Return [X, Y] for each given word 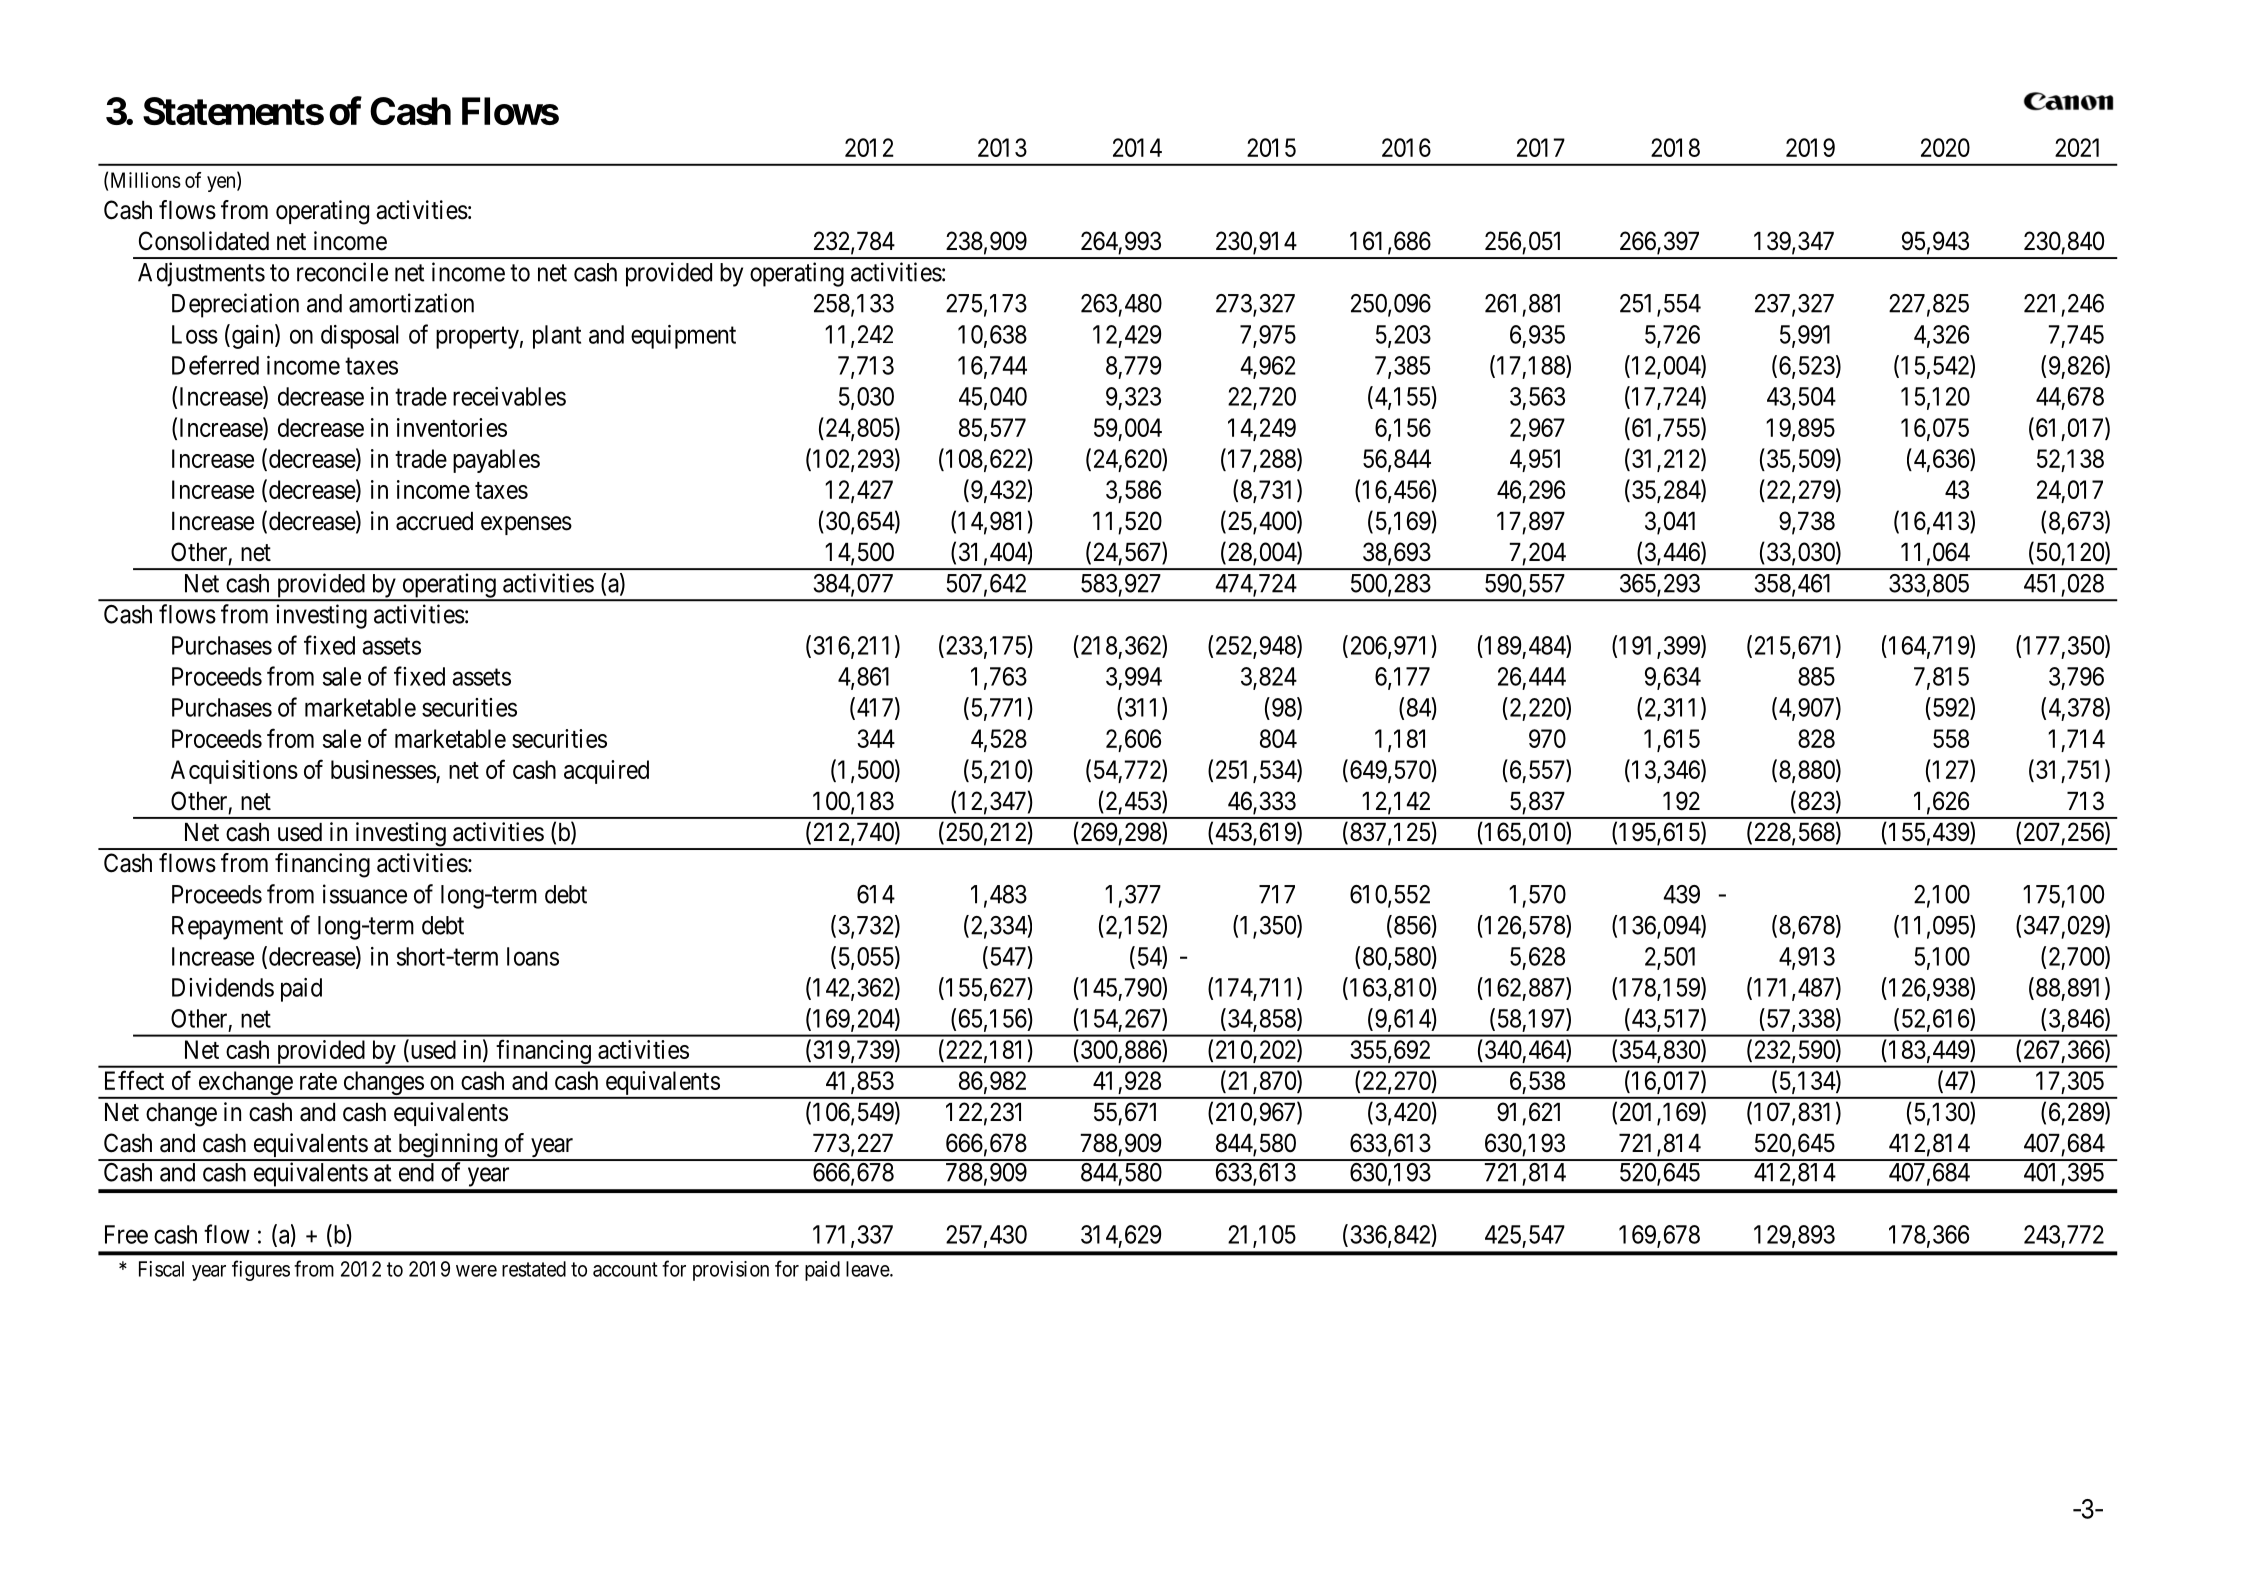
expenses [526, 525]
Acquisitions [234, 772]
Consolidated [204, 241]
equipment [683, 337]
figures [261, 1270]
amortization [411, 303]
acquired [606, 772]
